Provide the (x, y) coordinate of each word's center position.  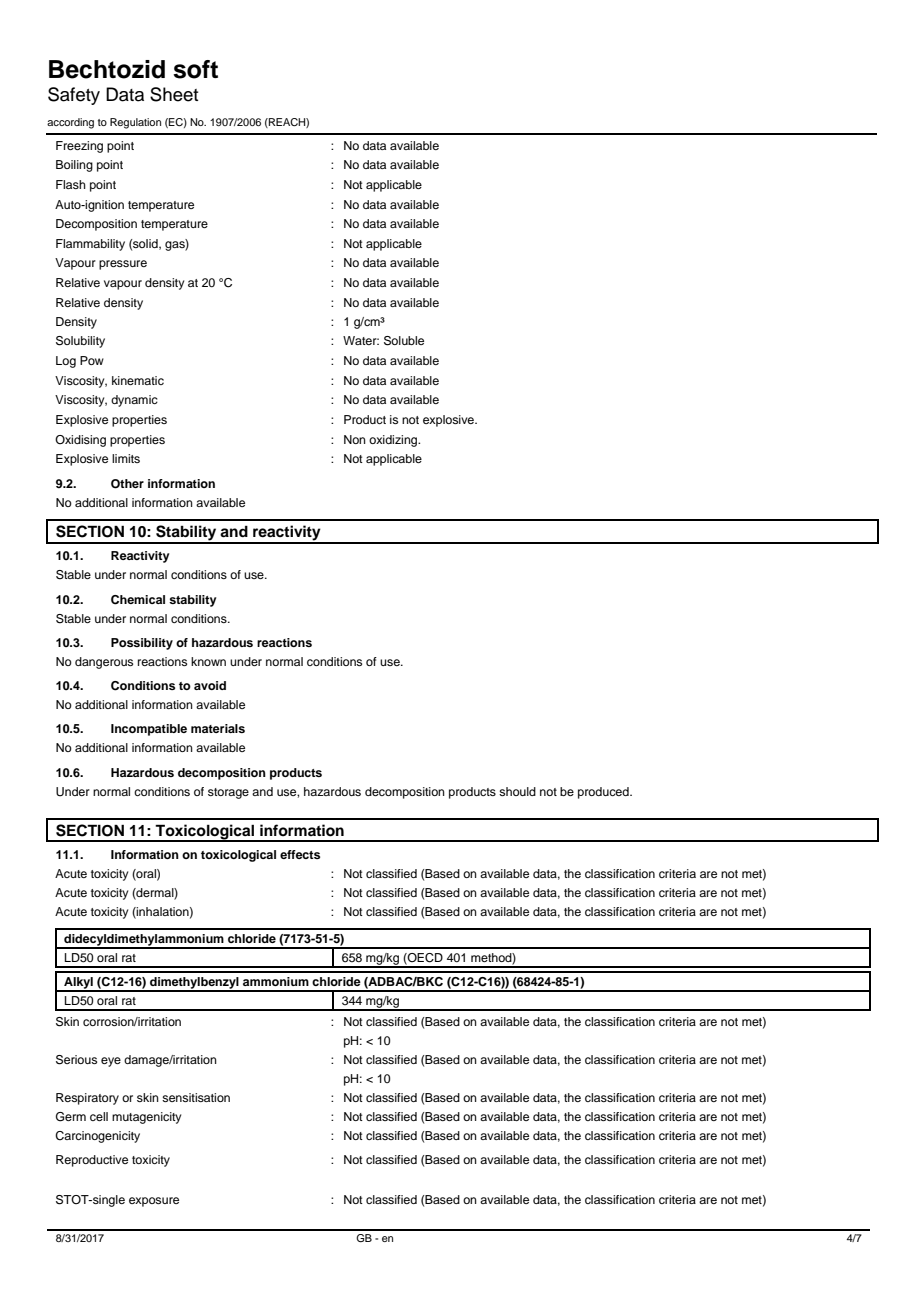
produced (604, 793)
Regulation (135, 123)
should (517, 791)
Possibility (142, 644)
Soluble (404, 341)
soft (195, 69)
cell (99, 1116)
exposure (154, 1202)
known (208, 661)
